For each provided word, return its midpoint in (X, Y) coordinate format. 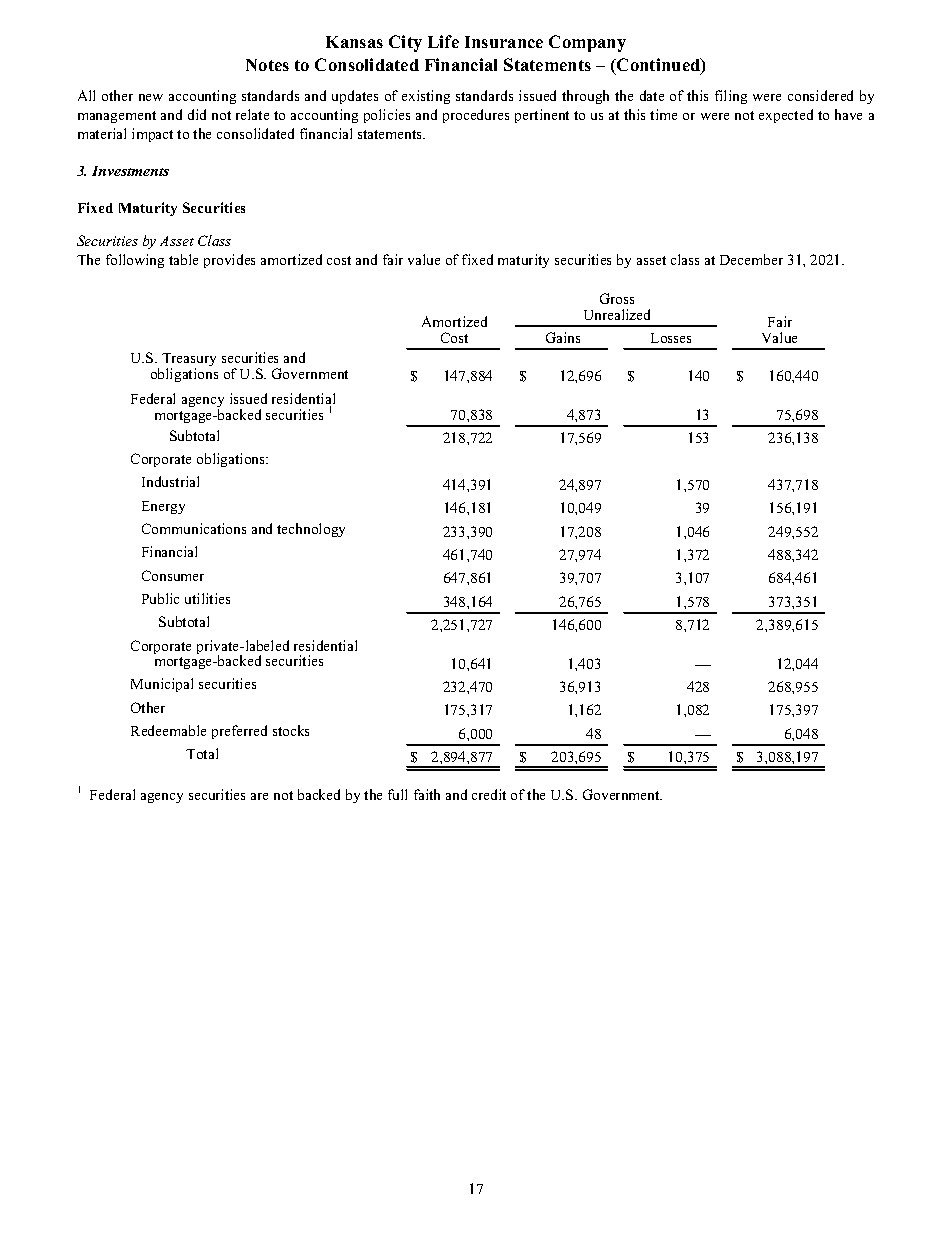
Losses (671, 338)
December (751, 259)
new (151, 97)
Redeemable (168, 730)
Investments (130, 171)
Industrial (170, 481)
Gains (563, 337)
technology (311, 530)
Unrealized (617, 314)
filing (731, 97)
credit (489, 794)
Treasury (189, 361)
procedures (476, 116)
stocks (291, 730)
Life (443, 41)
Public (160, 598)
